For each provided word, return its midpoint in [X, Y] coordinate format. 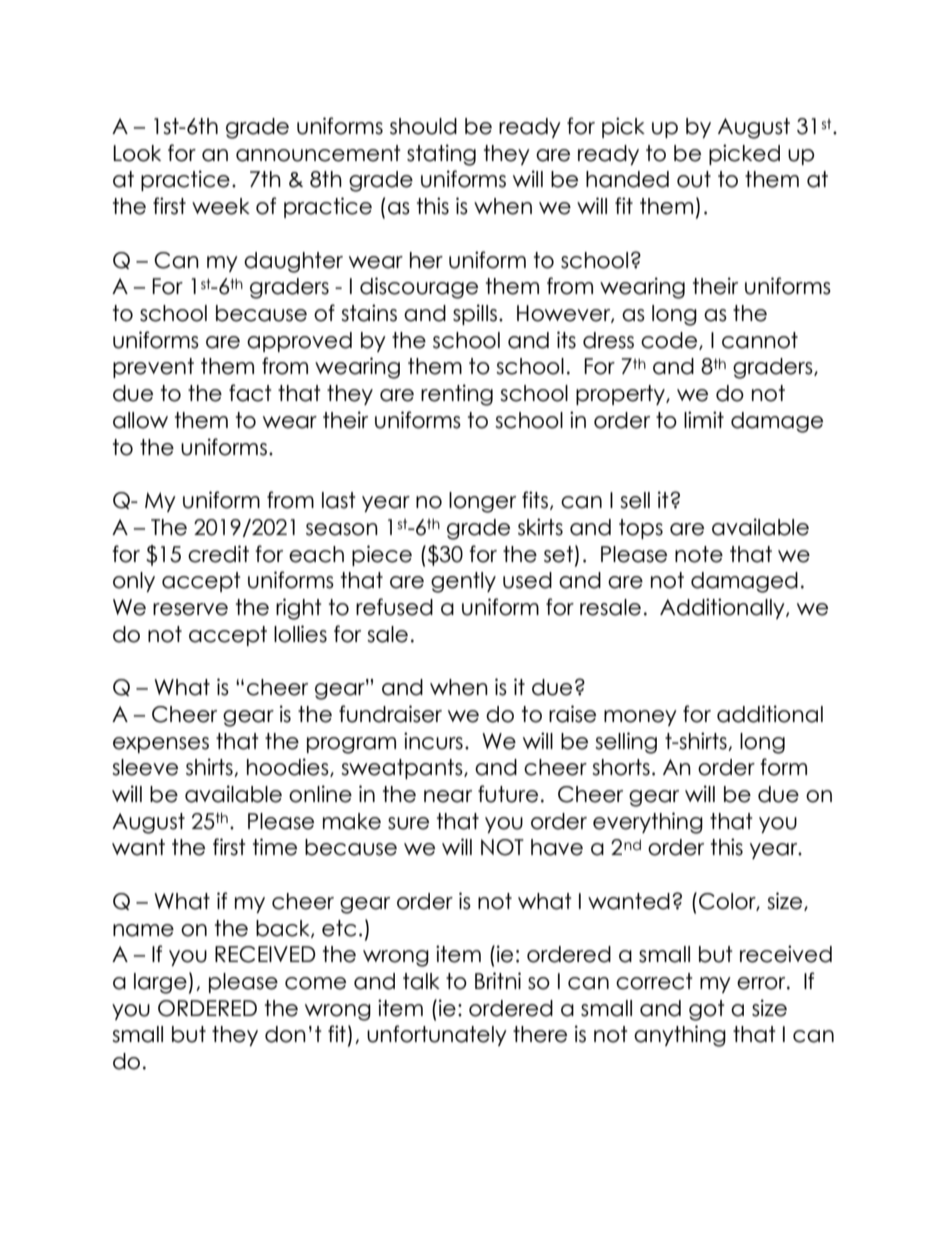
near [448, 796]
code [670, 341]
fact [250, 393]
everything [648, 823]
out [694, 179]
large [160, 983]
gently [463, 582]
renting [457, 395]
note [699, 554]
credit [218, 554]
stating [441, 155]
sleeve [145, 767]
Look [137, 153]
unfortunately [437, 1035]
